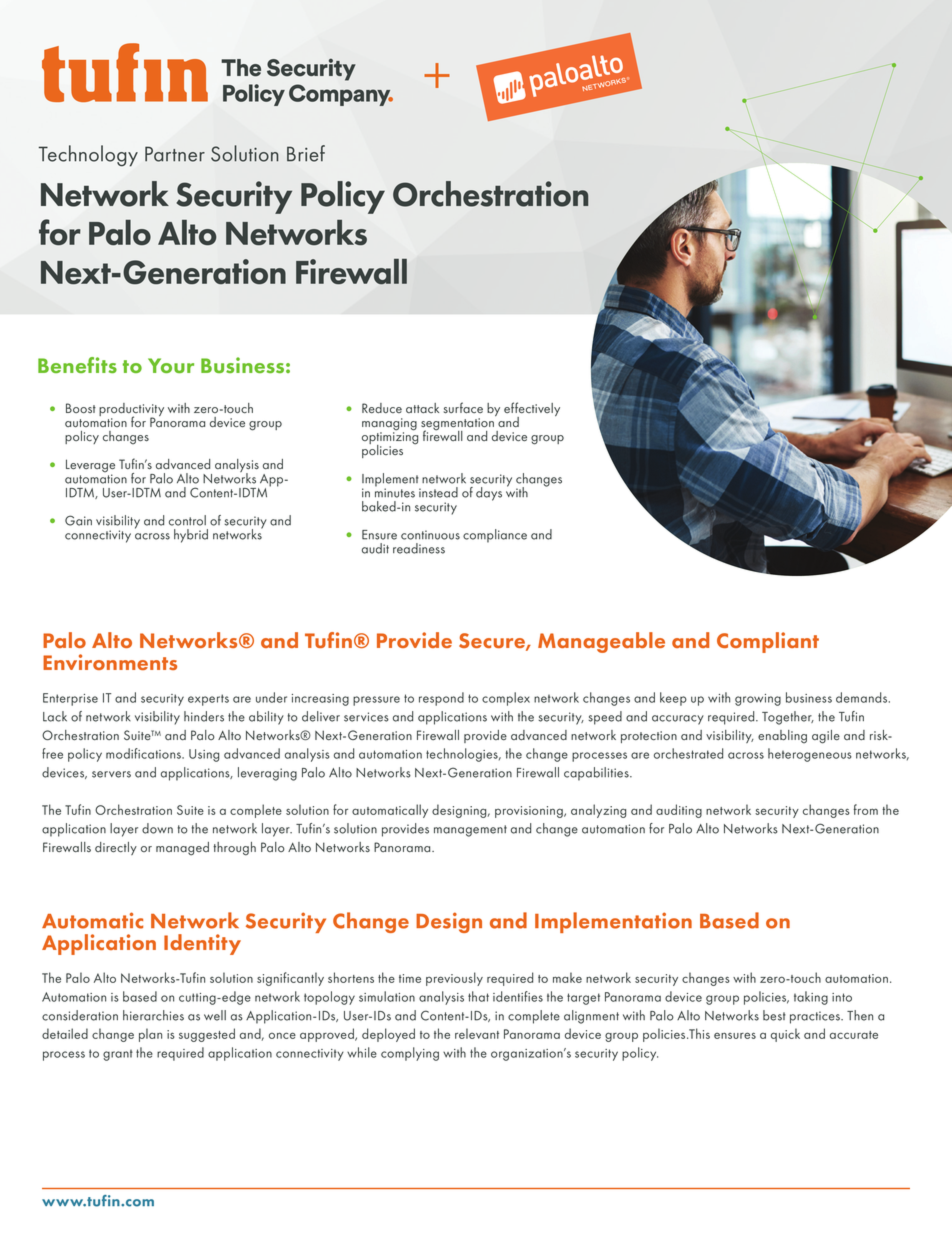  Describe the element at coordinates (306, 153) in the page. I see `Brief` at that location.
